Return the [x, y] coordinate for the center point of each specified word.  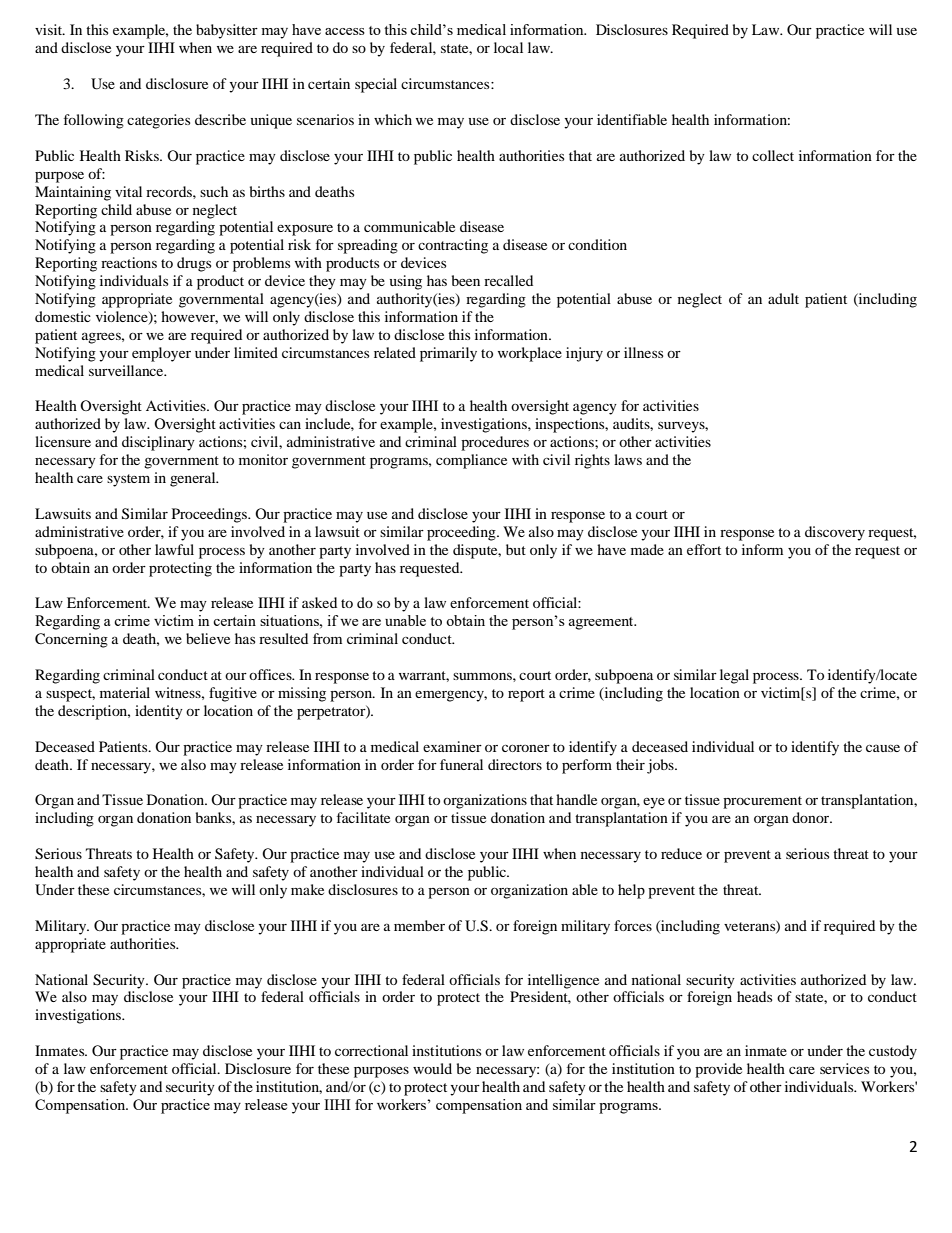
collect [773, 155]
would [432, 1068]
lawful [174, 549]
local [508, 47]
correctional [371, 1050]
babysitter [227, 31]
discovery [835, 533]
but [516, 549]
